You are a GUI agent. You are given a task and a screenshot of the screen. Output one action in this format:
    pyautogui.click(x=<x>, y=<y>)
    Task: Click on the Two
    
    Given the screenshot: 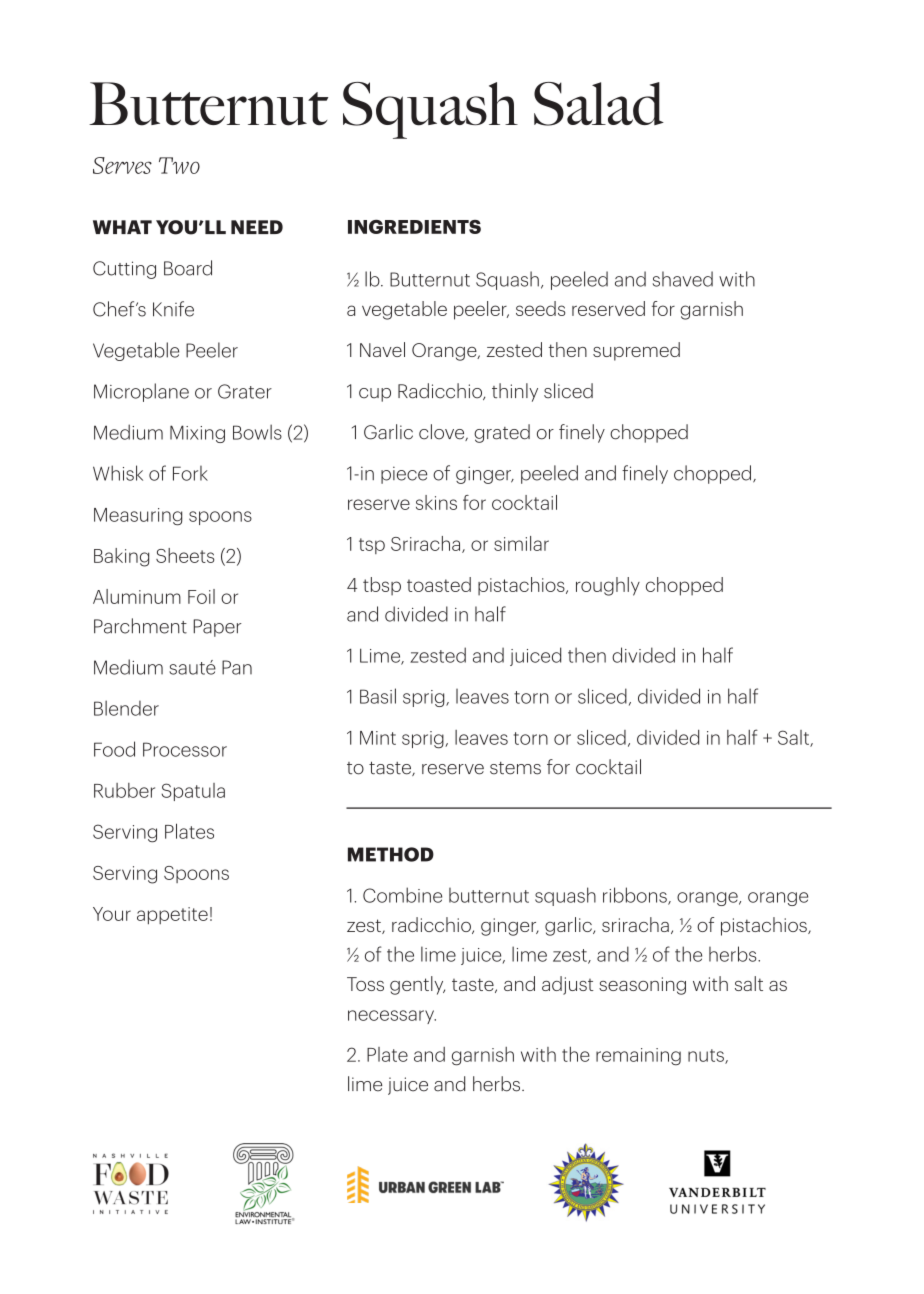 What is the action you would take?
    pyautogui.click(x=179, y=165)
